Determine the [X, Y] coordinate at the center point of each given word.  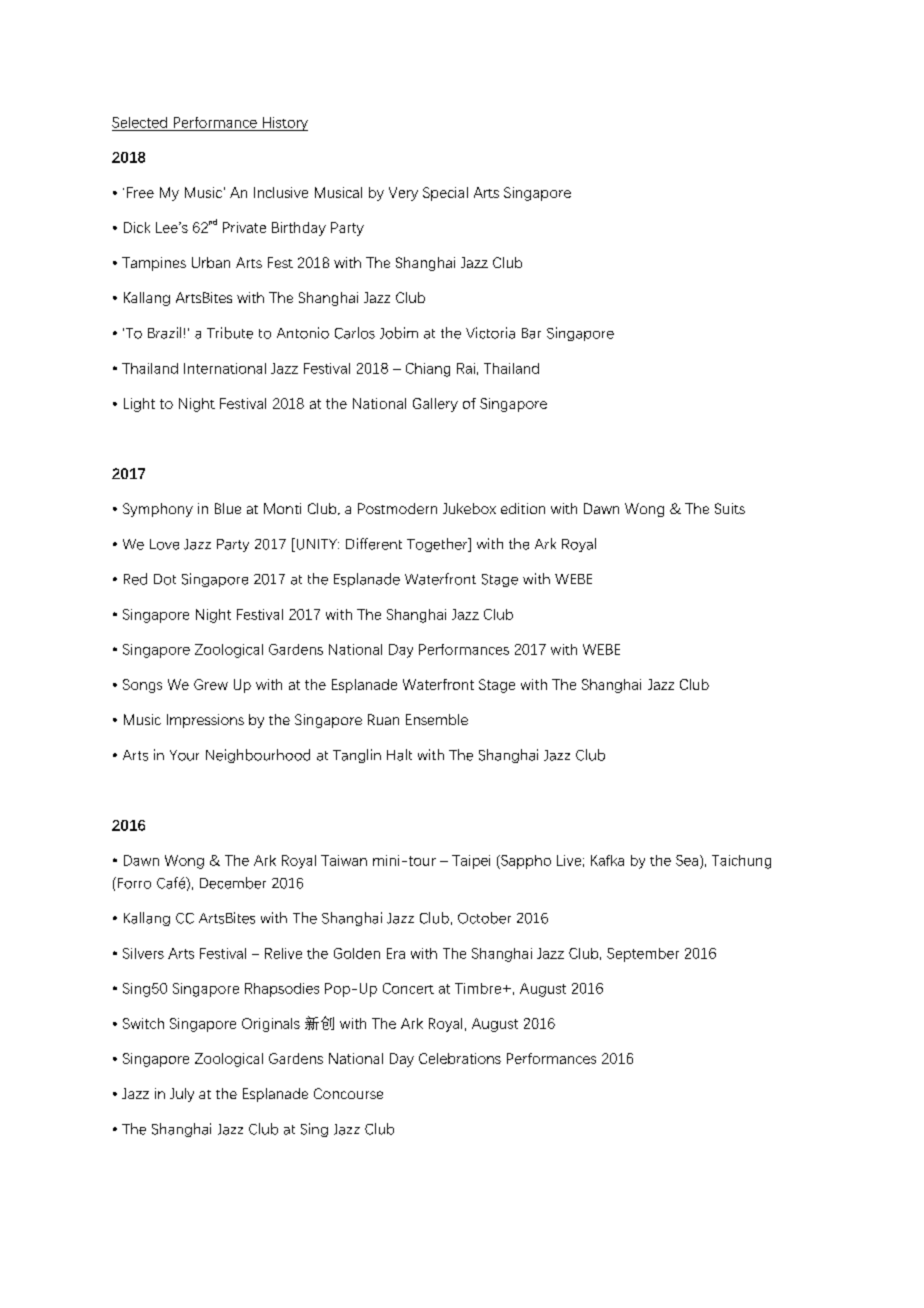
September [643, 955]
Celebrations [460, 1058]
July [182, 1095]
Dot [165, 579]
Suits [730, 508]
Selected [139, 122]
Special [445, 194]
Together [438, 545]
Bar [531, 333]
